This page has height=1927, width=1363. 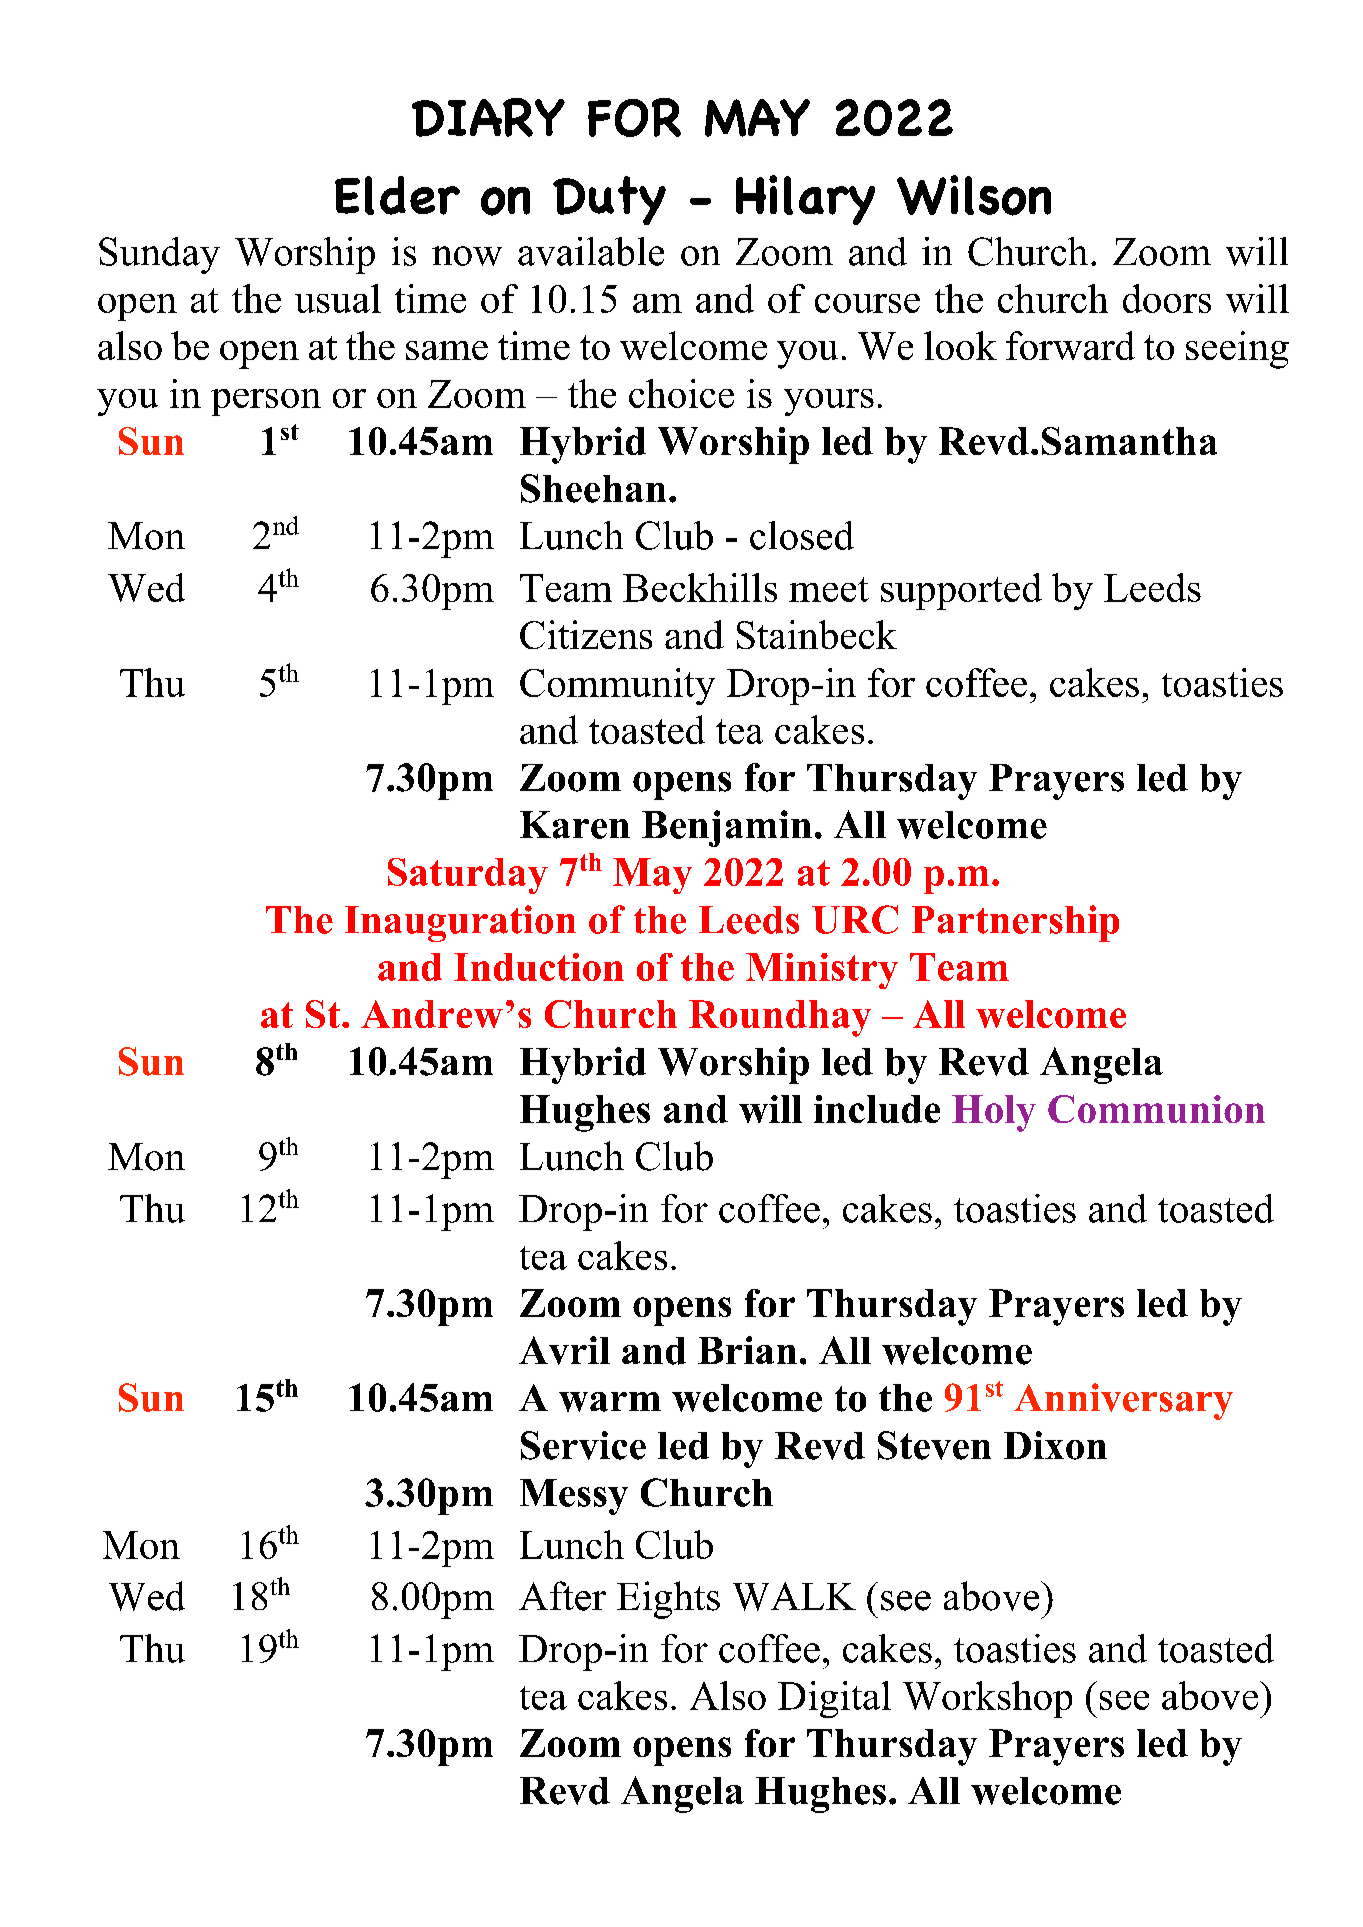 I want to click on Elder, so click(x=397, y=195).
